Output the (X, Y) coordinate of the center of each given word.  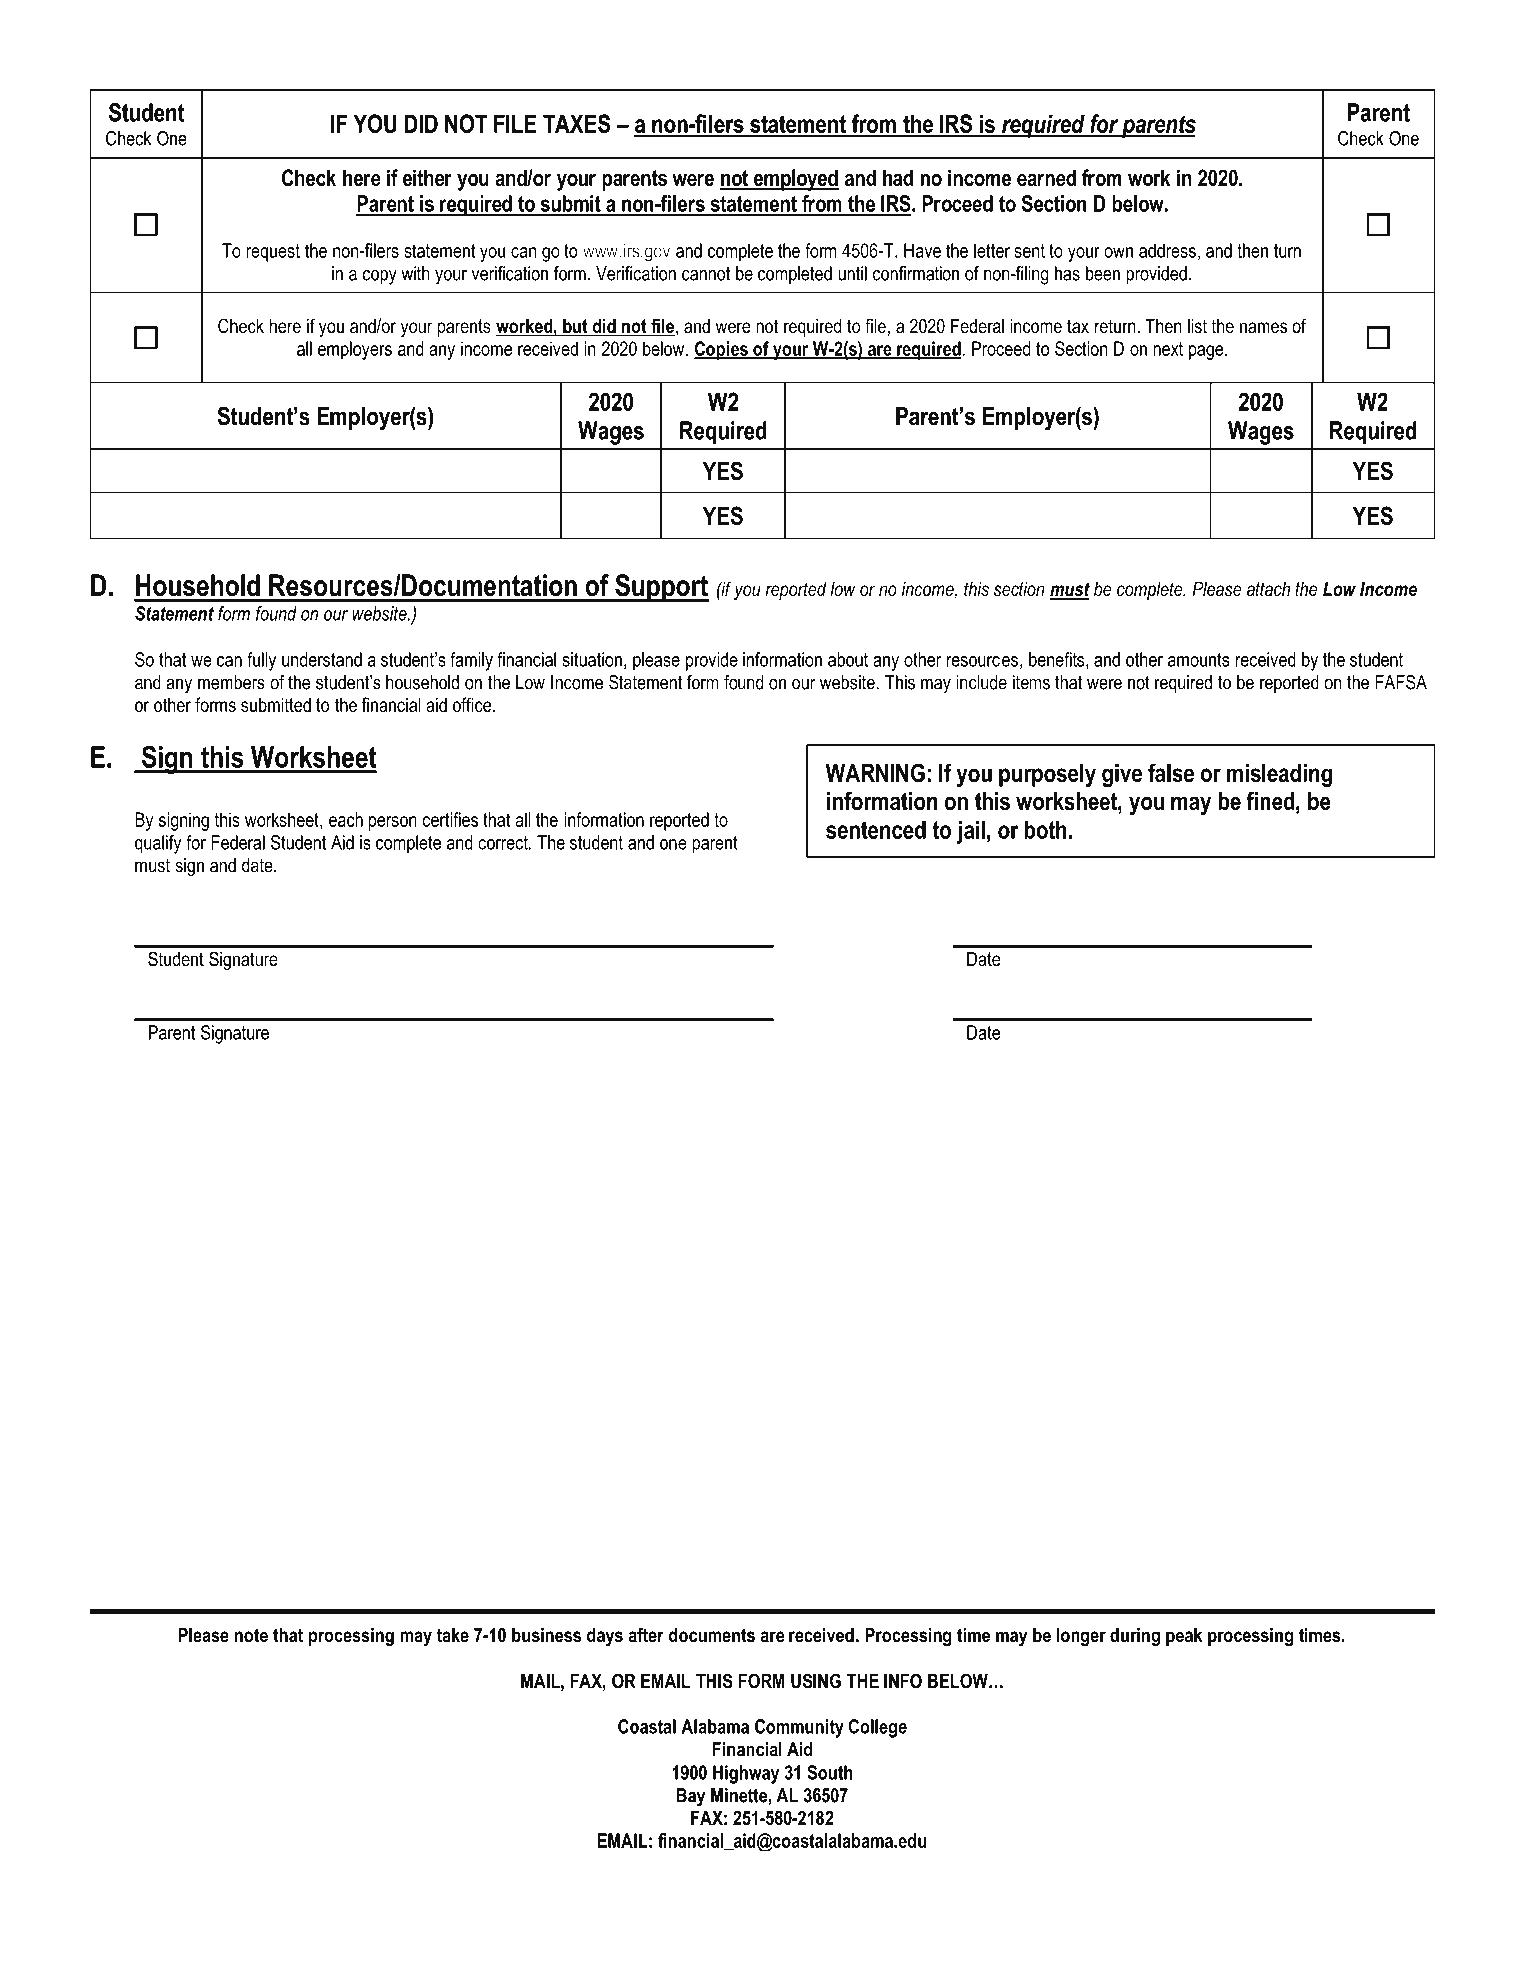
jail (971, 832)
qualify (158, 844)
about (848, 659)
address (1167, 250)
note (251, 1635)
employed (795, 180)
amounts (1199, 660)
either (427, 178)
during (1135, 1637)
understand (322, 659)
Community (799, 1728)
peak (1184, 1637)
